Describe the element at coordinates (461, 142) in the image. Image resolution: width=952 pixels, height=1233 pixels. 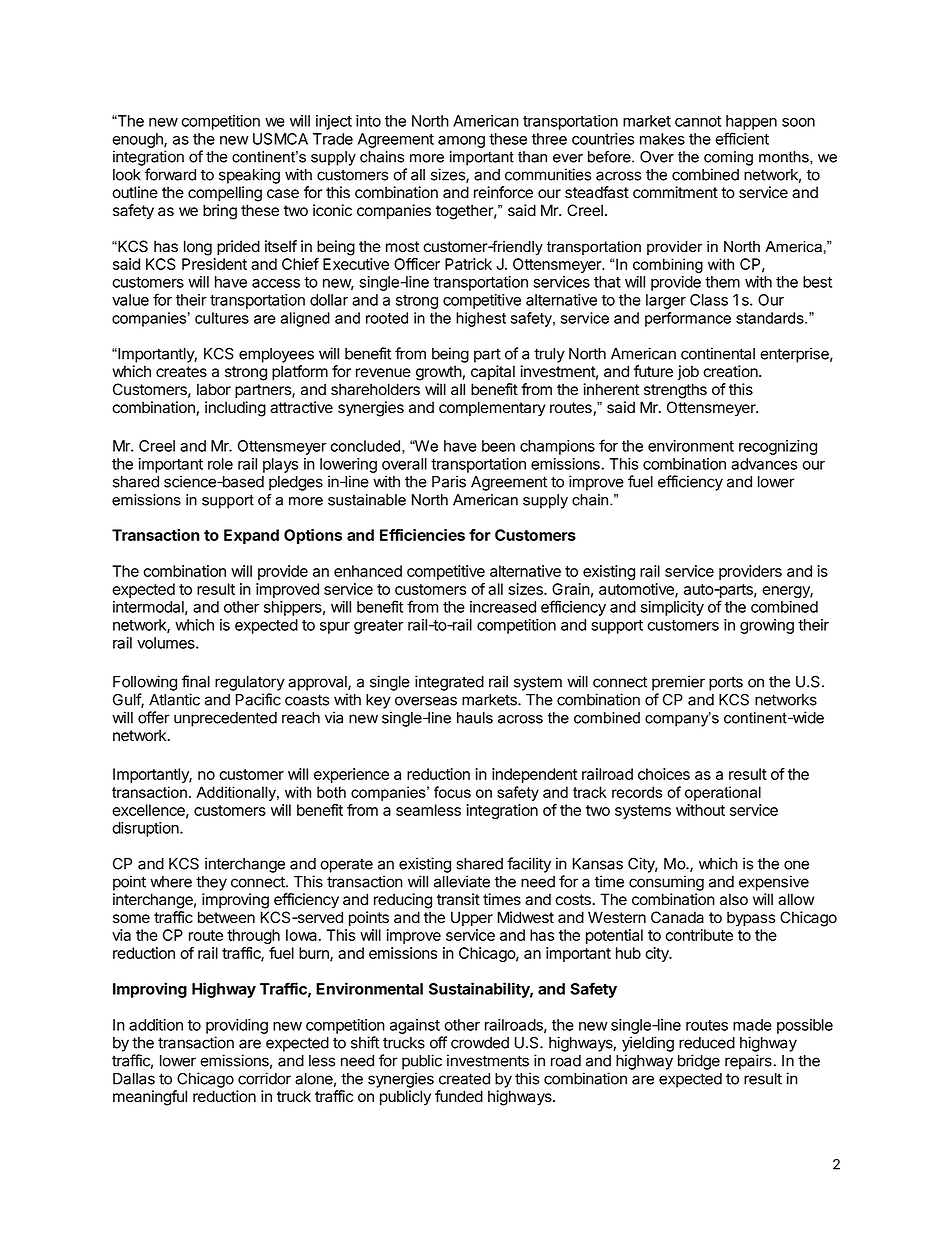
I see `among` at that location.
